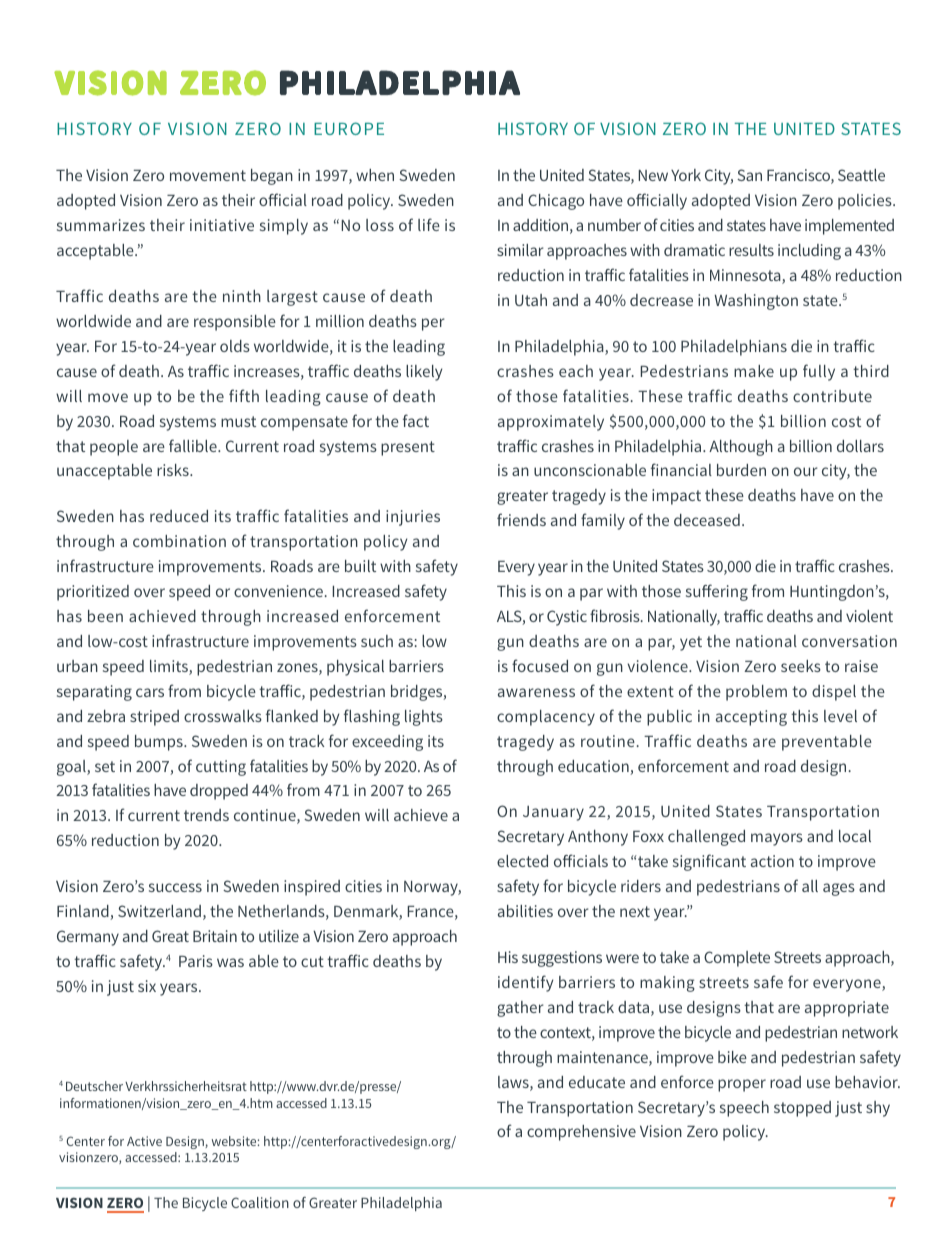 The width and height of the page is (952, 1233). Describe the element at coordinates (525, 911) in the page. I see `abilities` at that location.
